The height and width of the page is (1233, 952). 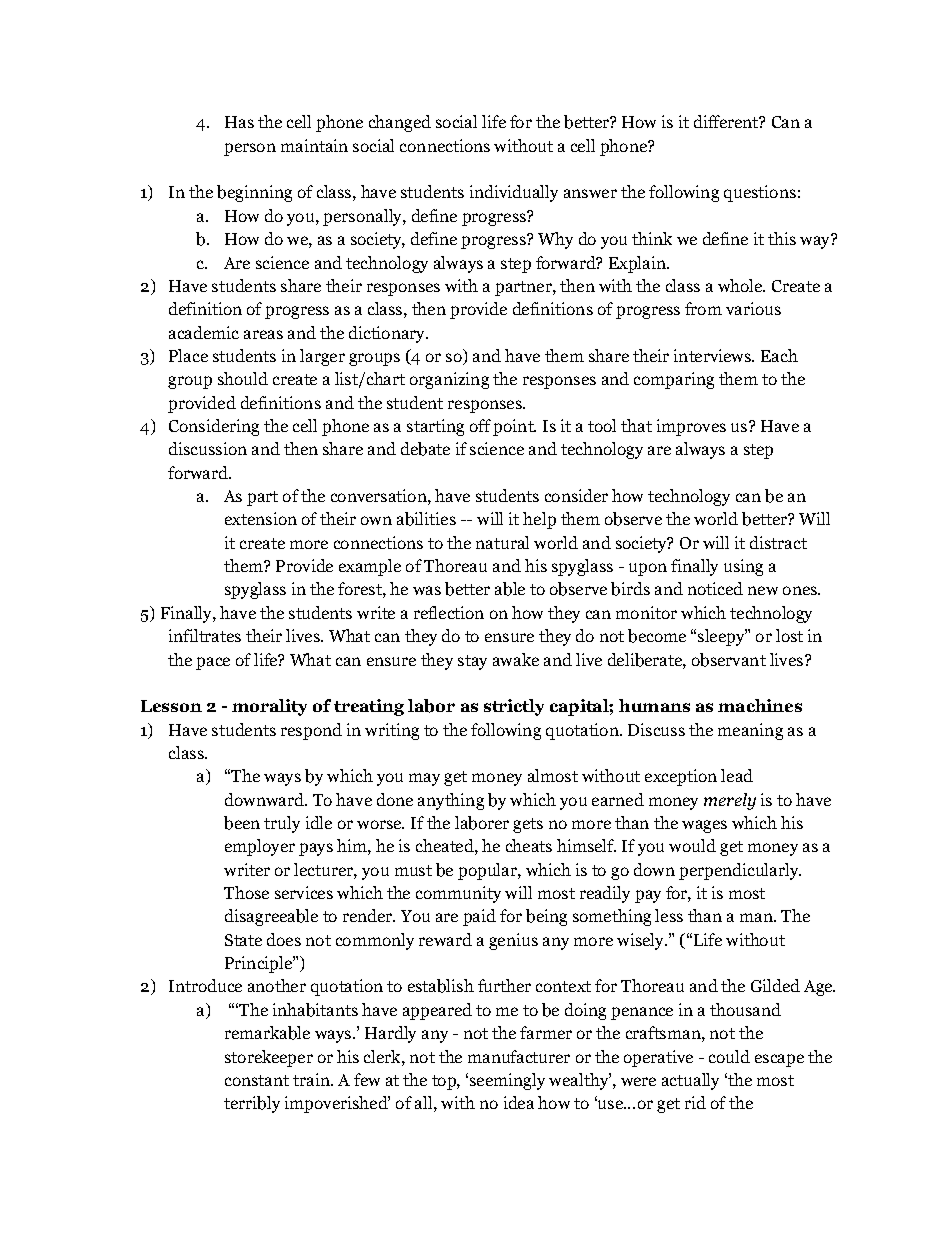 What do you see at coordinates (506, 1081) in the page?
I see `seemingly` at bounding box center [506, 1081].
